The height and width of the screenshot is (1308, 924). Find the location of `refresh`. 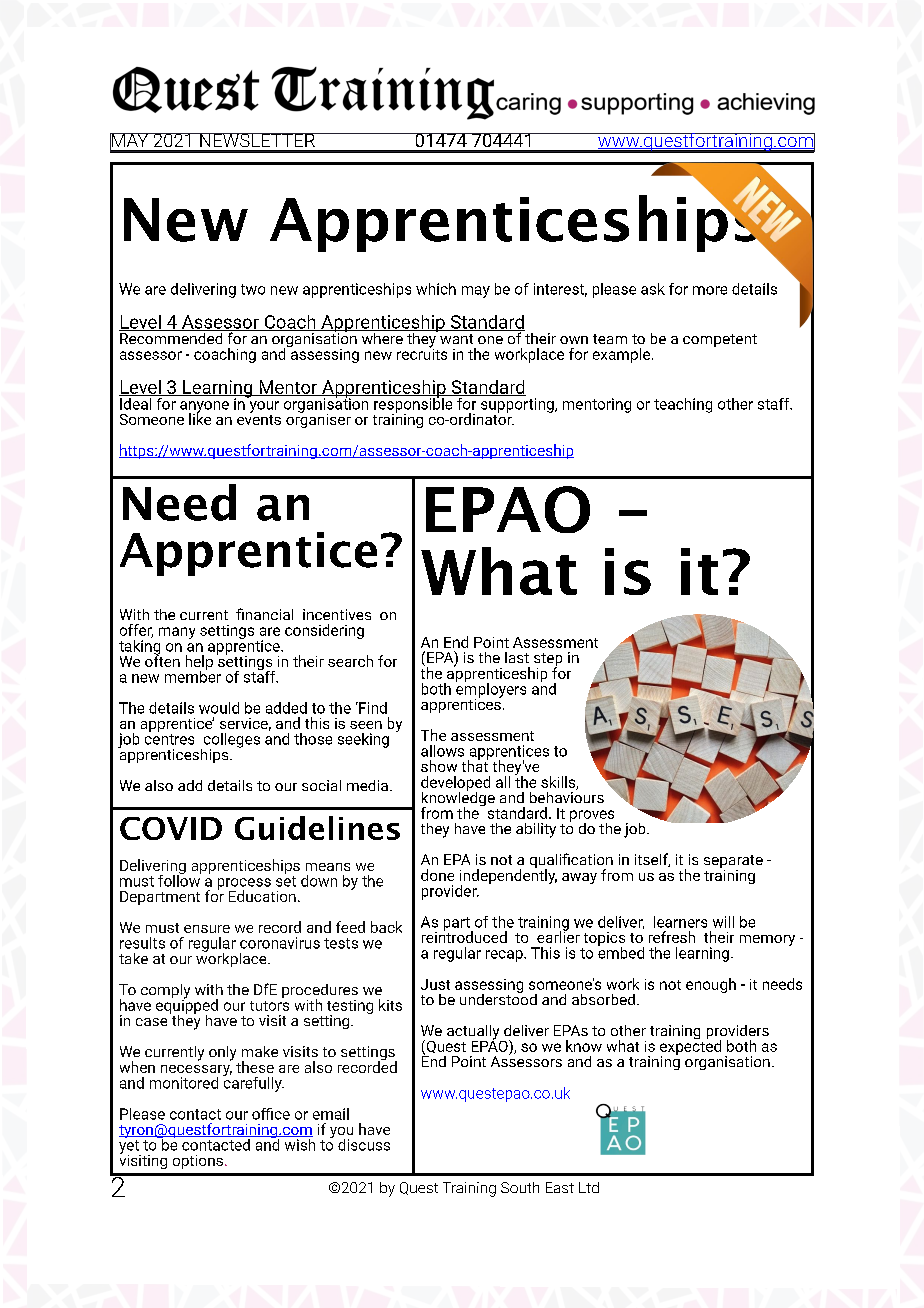

refresh is located at coordinates (672, 937).
